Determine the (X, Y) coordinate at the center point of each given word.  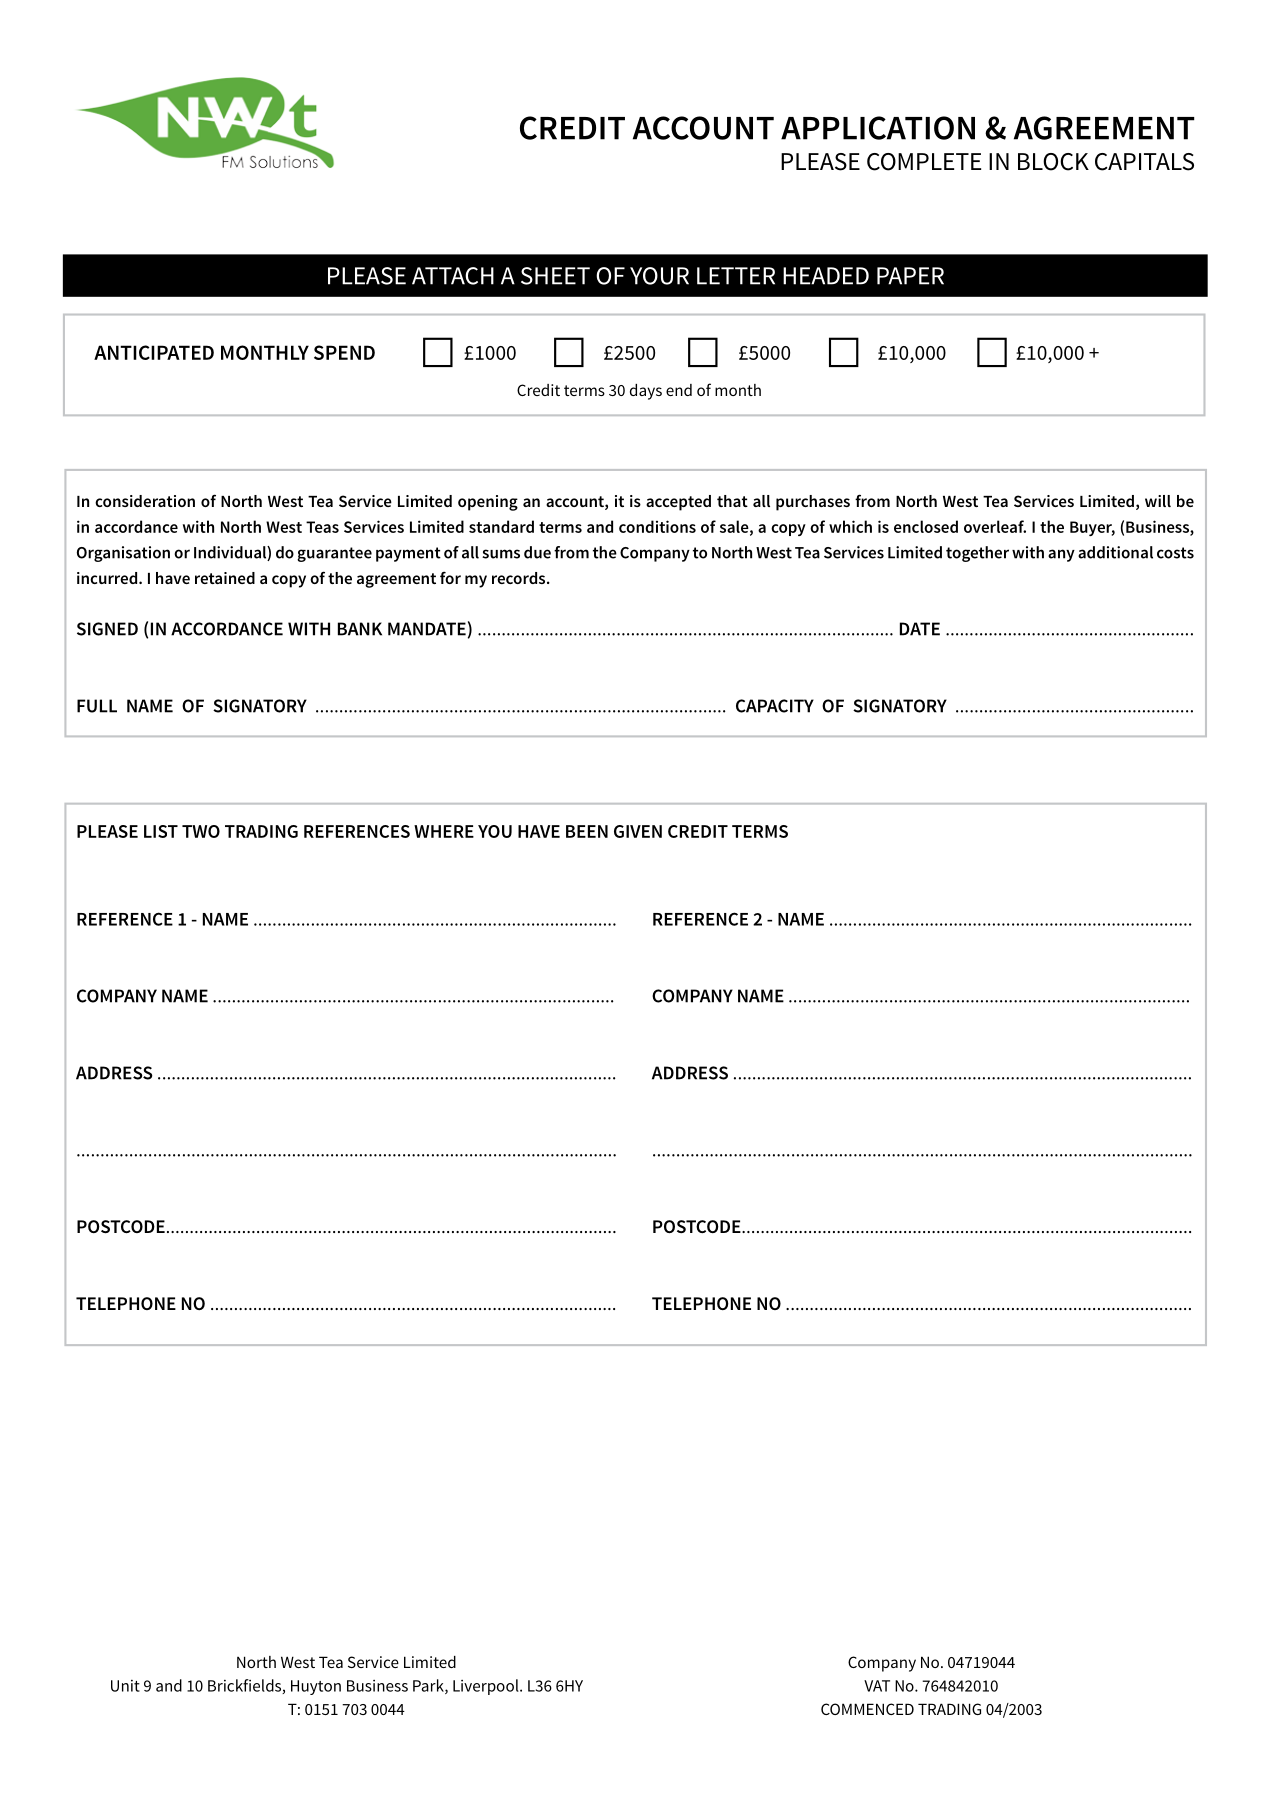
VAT (877, 1686)
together (977, 554)
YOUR (659, 276)
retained (225, 578)
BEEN (587, 831)
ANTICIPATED (154, 352)
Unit (125, 1686)
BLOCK (1053, 162)
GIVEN (638, 831)
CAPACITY (775, 706)
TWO (201, 831)
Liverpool (487, 1687)
